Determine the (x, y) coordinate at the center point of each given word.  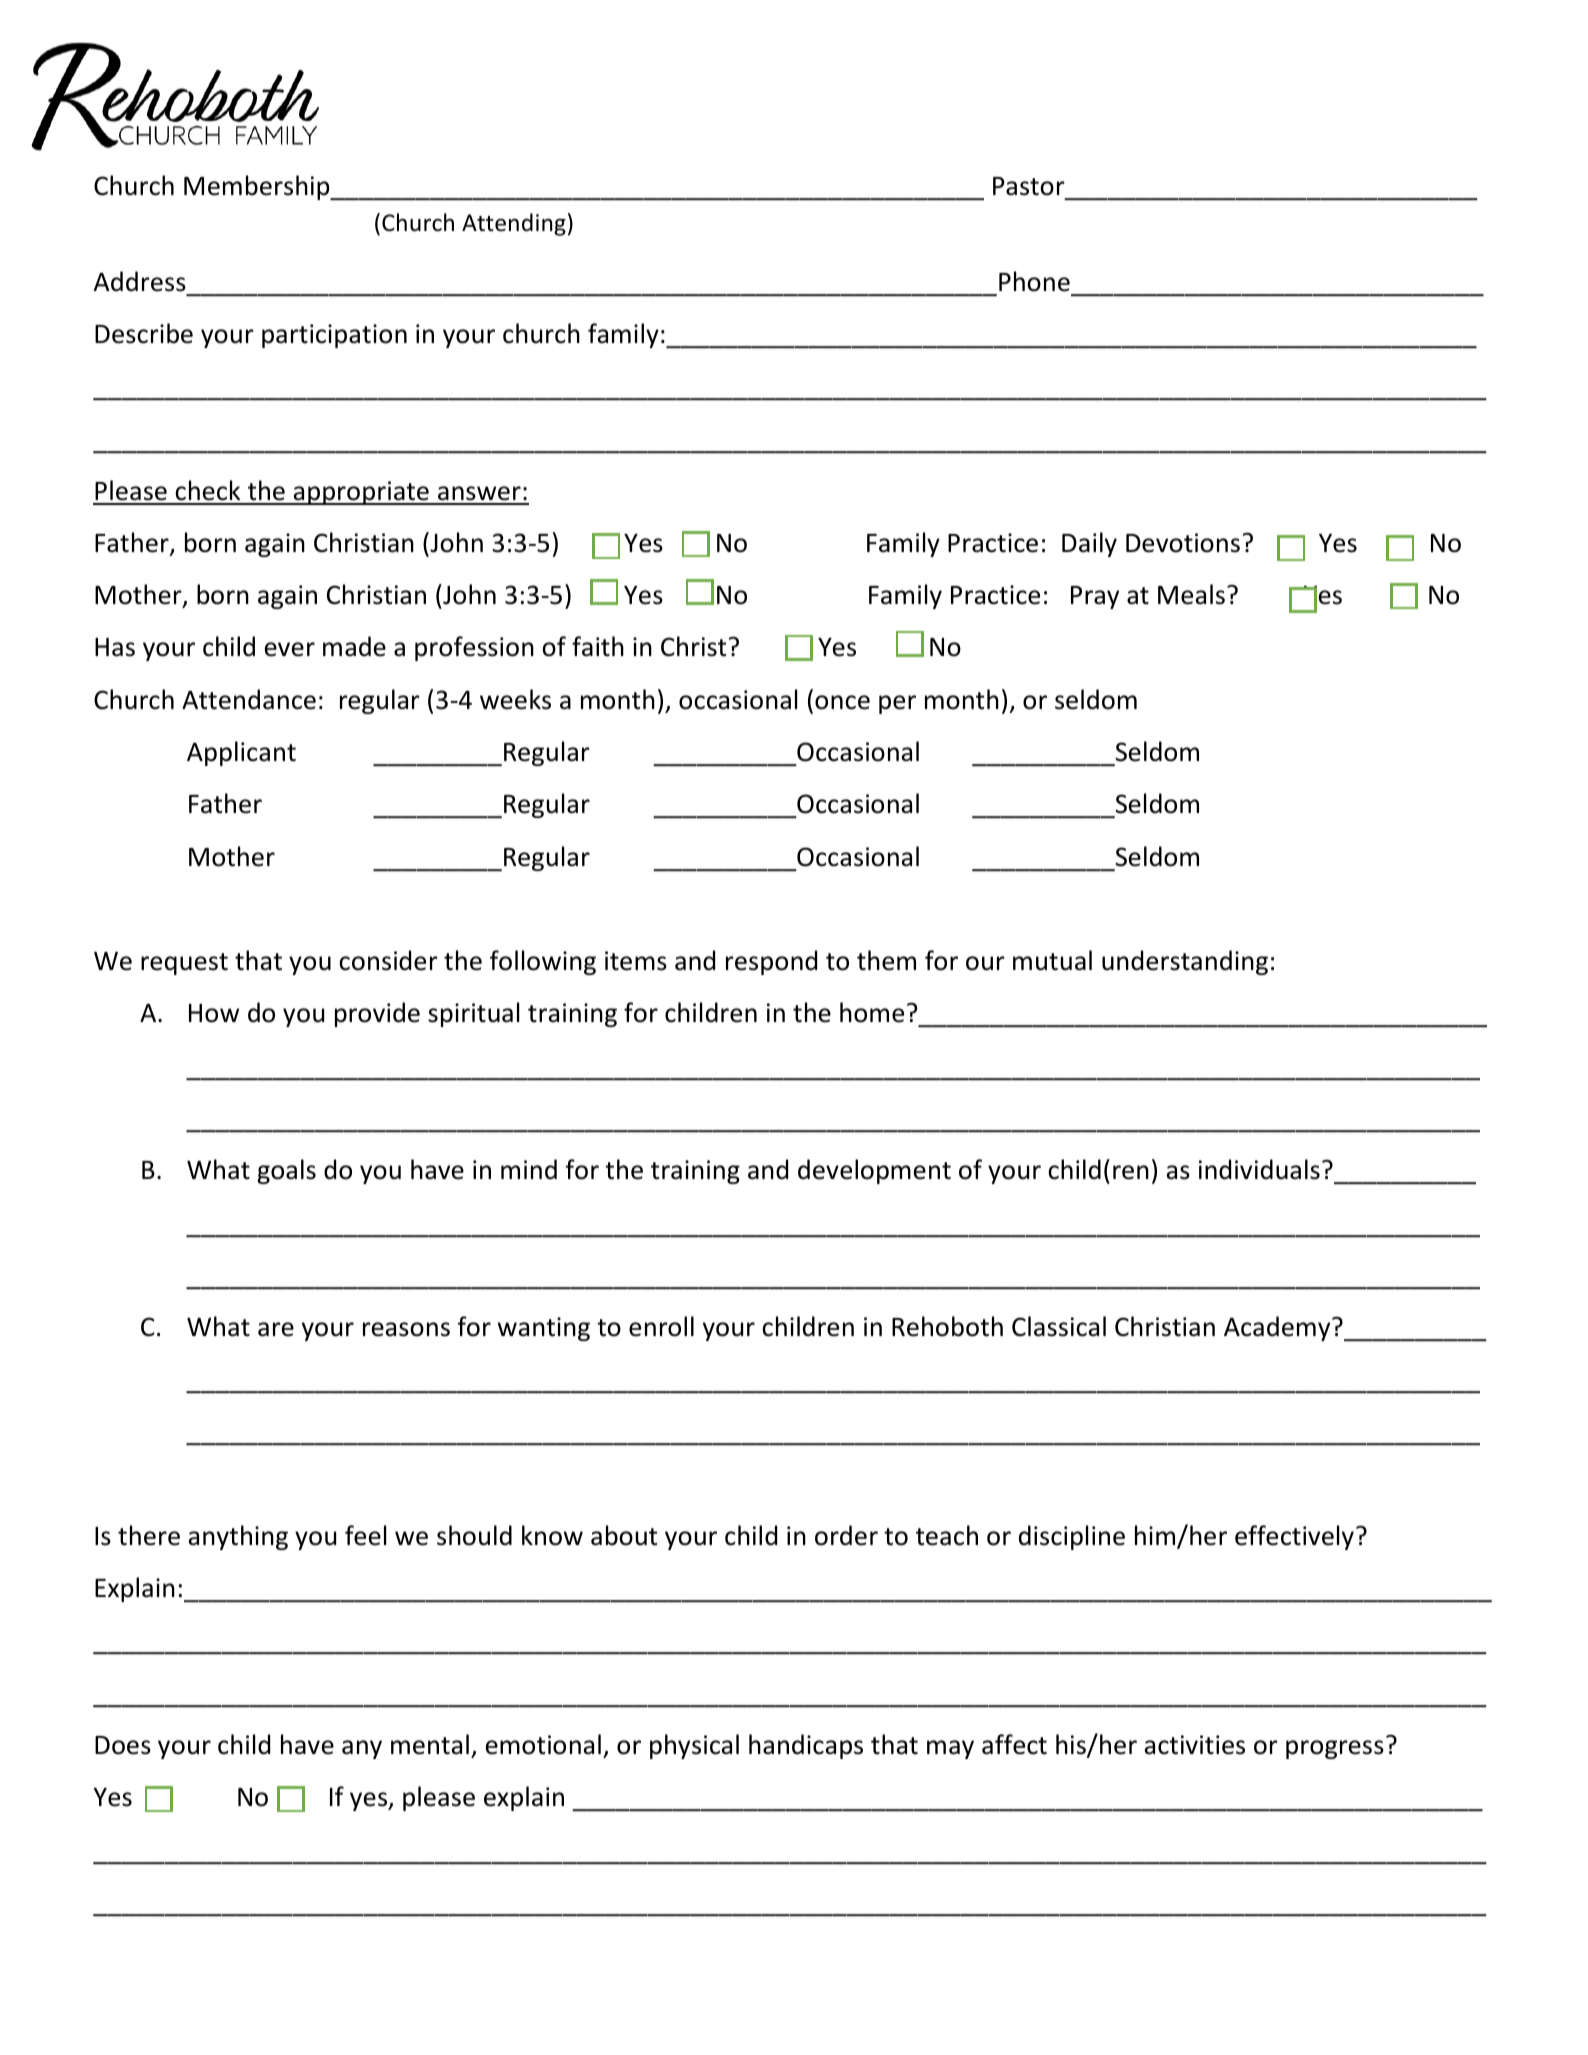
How (214, 1013)
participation (334, 336)
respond (771, 962)
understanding (1185, 962)
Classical (1059, 1326)
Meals (1191, 594)
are (276, 1329)
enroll (661, 1326)
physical (694, 1746)
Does (123, 1745)
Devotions (1183, 543)
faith (598, 646)
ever (290, 649)
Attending (514, 224)
